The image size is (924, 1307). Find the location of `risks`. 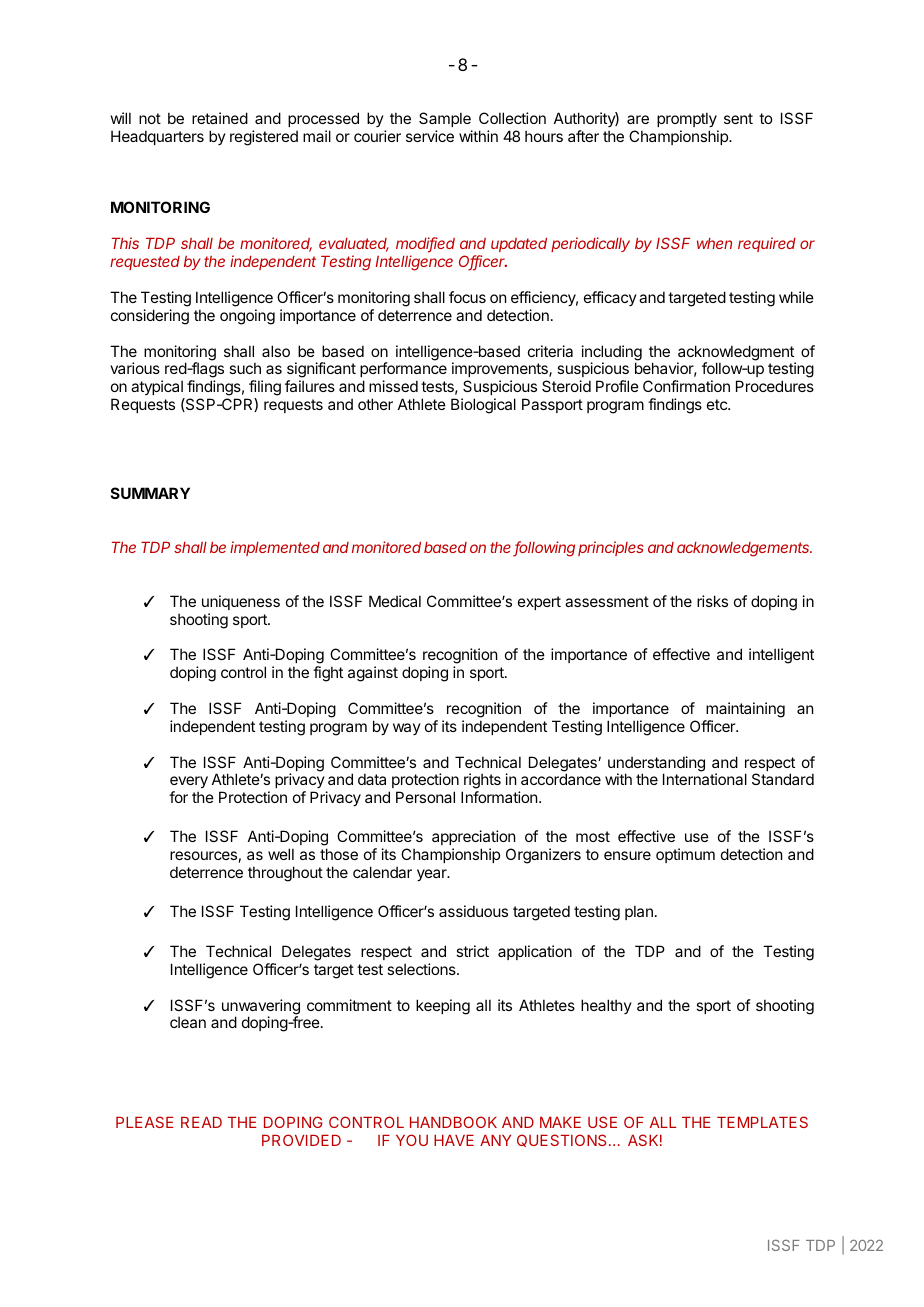

risks is located at coordinates (712, 601).
